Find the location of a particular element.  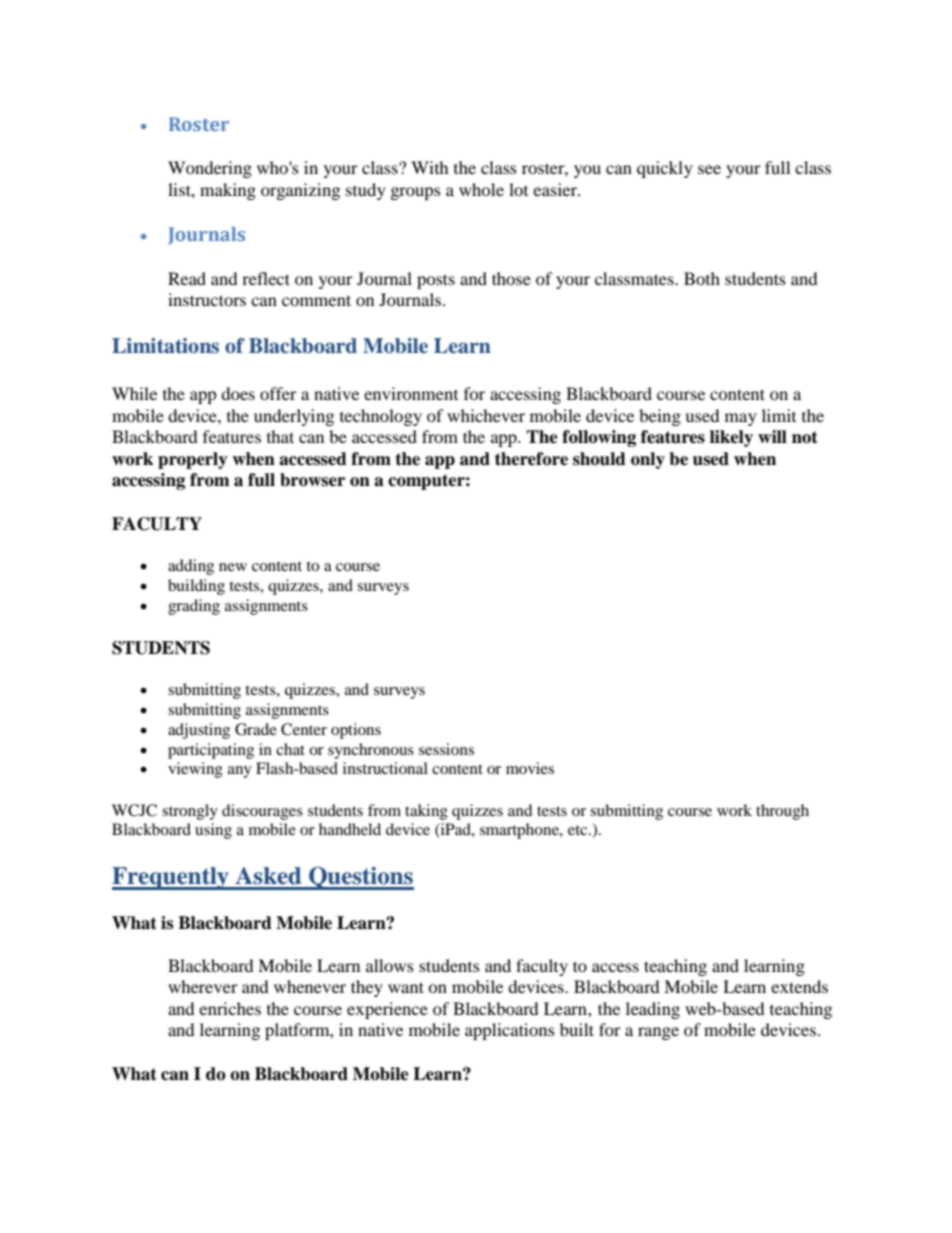

whole is located at coordinates (481, 189).
